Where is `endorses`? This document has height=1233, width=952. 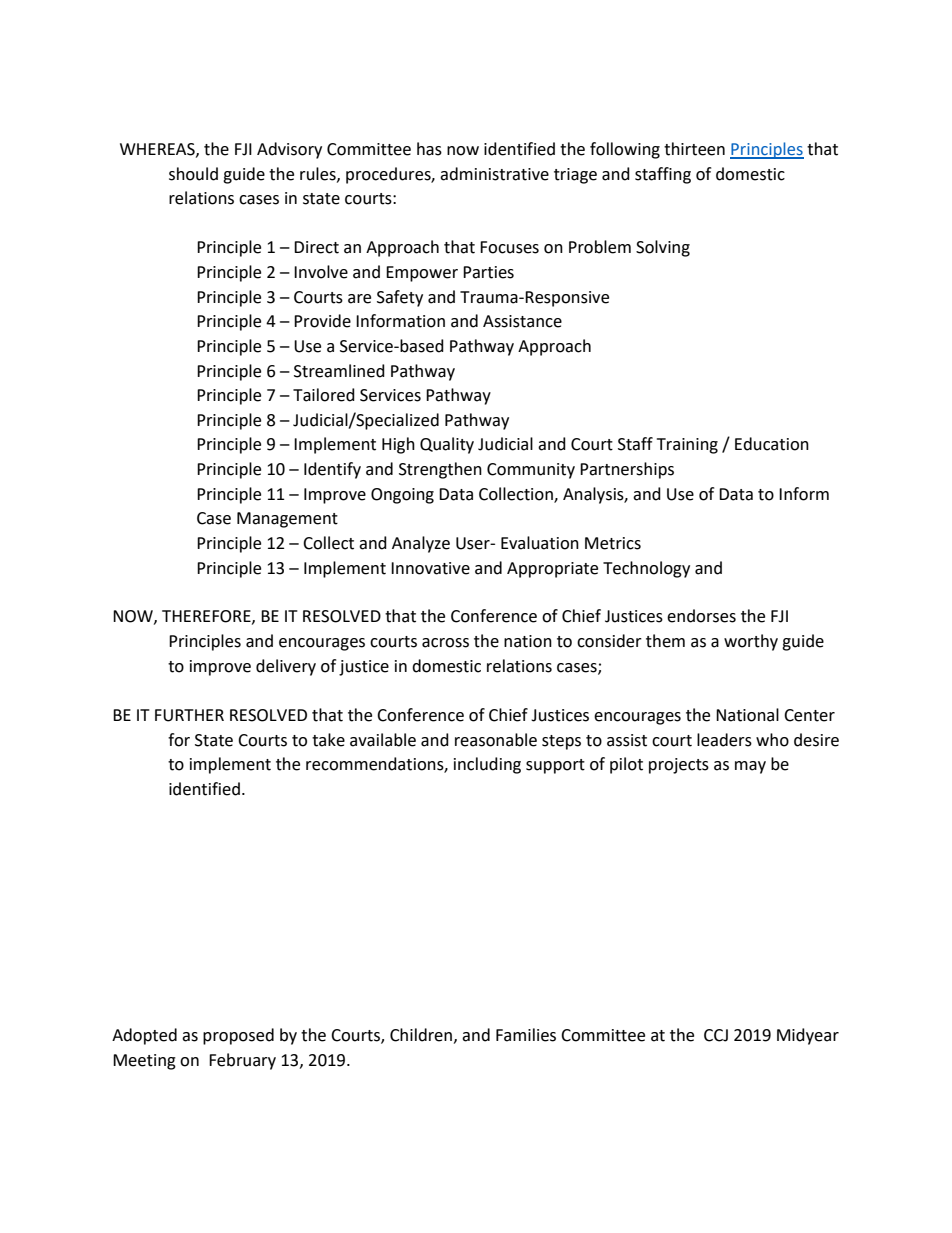 endorses is located at coordinates (701, 616).
